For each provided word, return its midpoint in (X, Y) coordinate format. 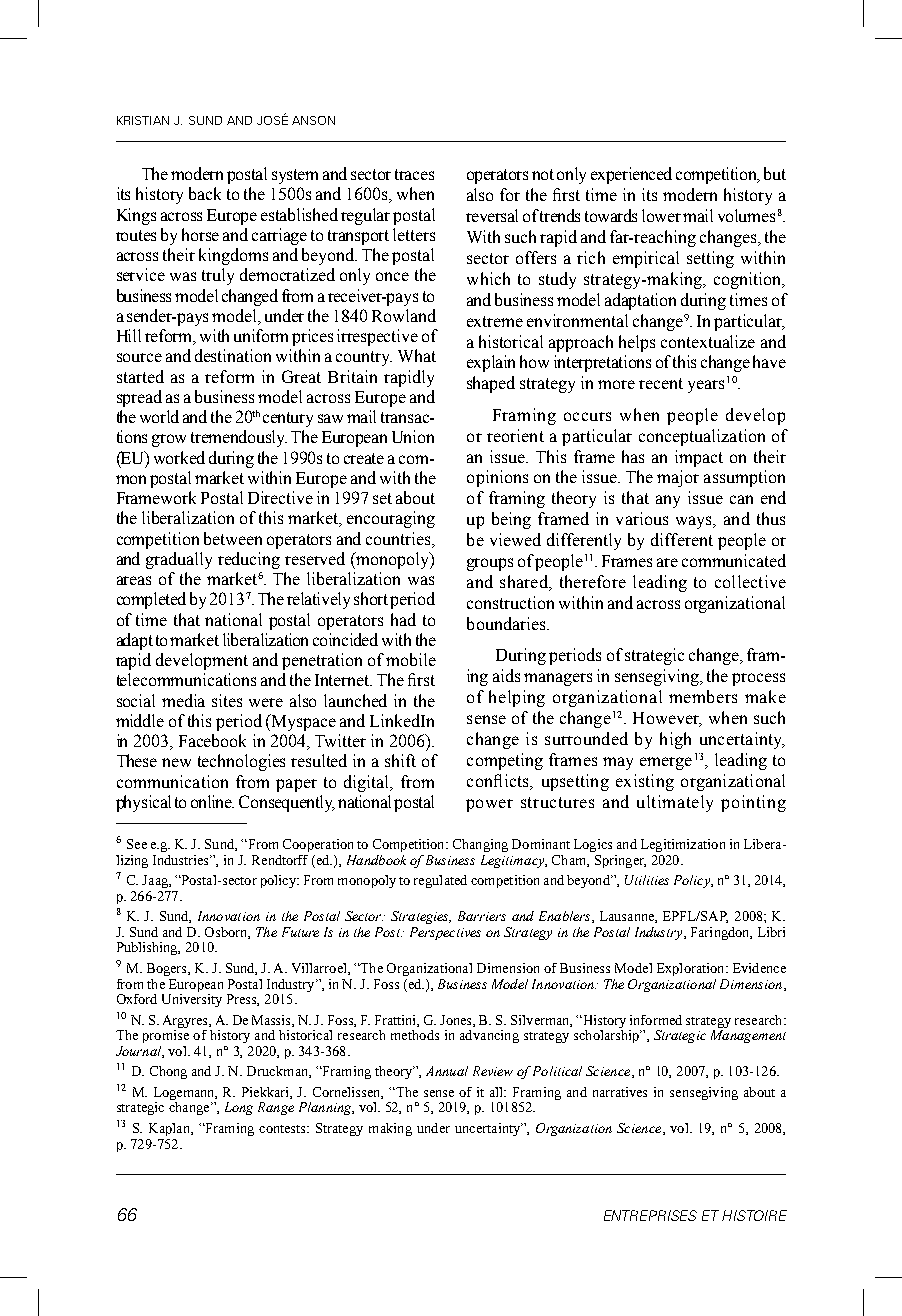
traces (414, 174)
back (205, 193)
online (212, 801)
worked (179, 457)
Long (239, 1108)
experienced (631, 175)
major (678, 478)
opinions (497, 478)
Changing (480, 845)
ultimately (675, 803)
